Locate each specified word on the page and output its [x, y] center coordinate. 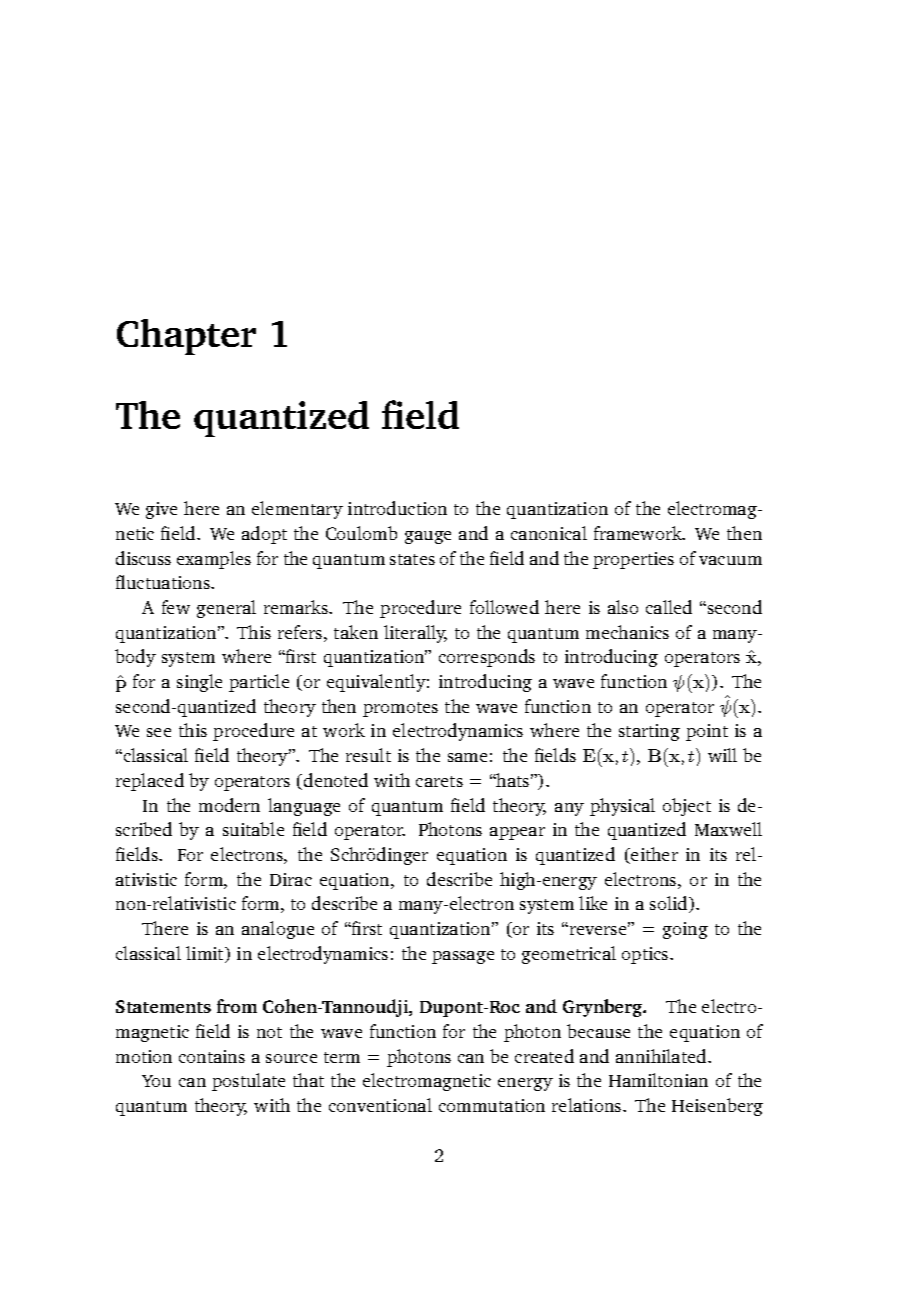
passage [463, 957]
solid [670, 904]
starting [649, 732]
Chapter [186, 337]
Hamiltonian [658, 1080]
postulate [248, 1082]
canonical [549, 533]
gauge [428, 537]
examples [214, 560]
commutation [492, 1105]
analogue [278, 930]
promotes [400, 709]
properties [633, 560]
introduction [397, 508]
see [159, 732]
